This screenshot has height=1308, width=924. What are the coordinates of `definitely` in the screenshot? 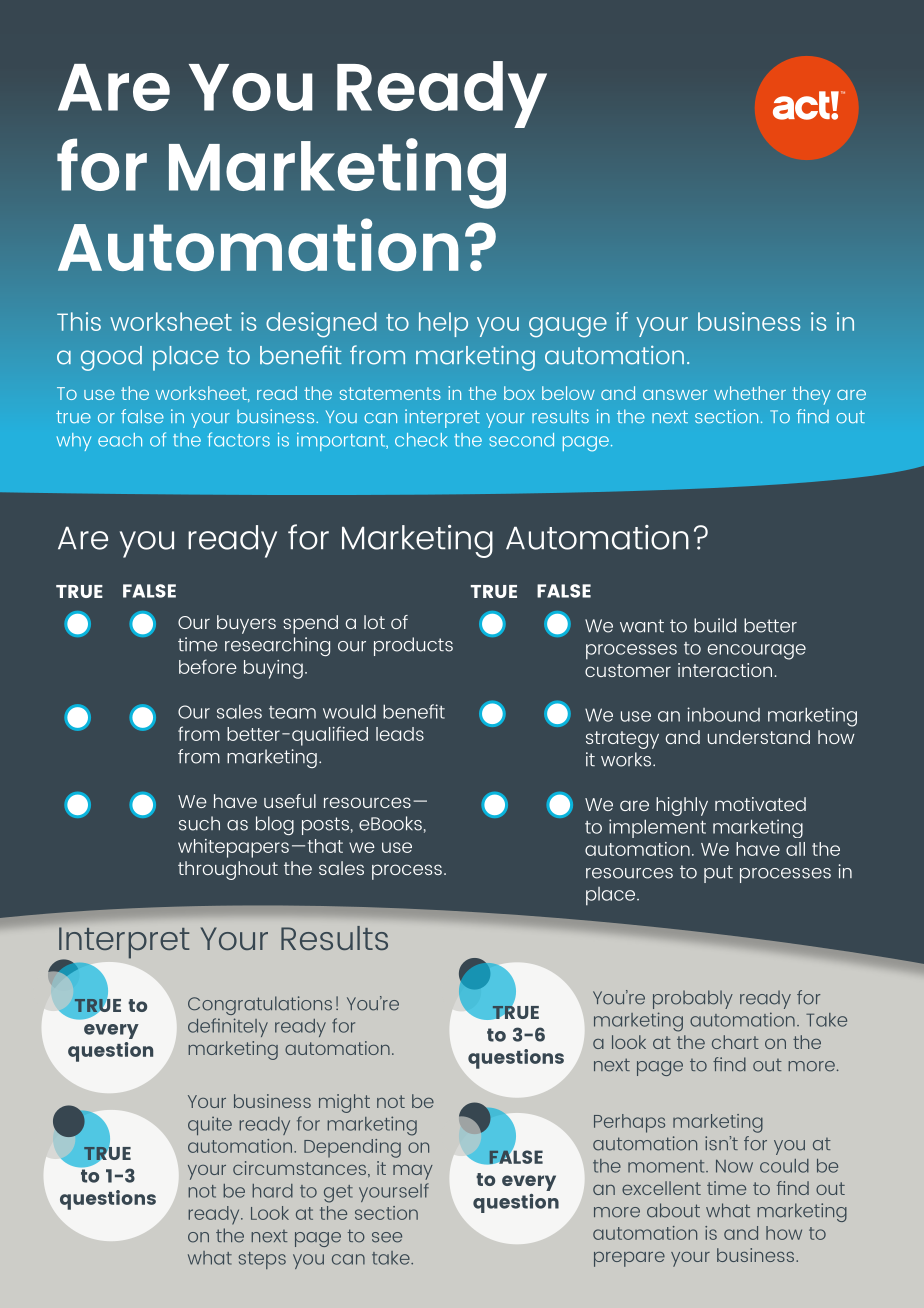 It's located at (228, 1027).
